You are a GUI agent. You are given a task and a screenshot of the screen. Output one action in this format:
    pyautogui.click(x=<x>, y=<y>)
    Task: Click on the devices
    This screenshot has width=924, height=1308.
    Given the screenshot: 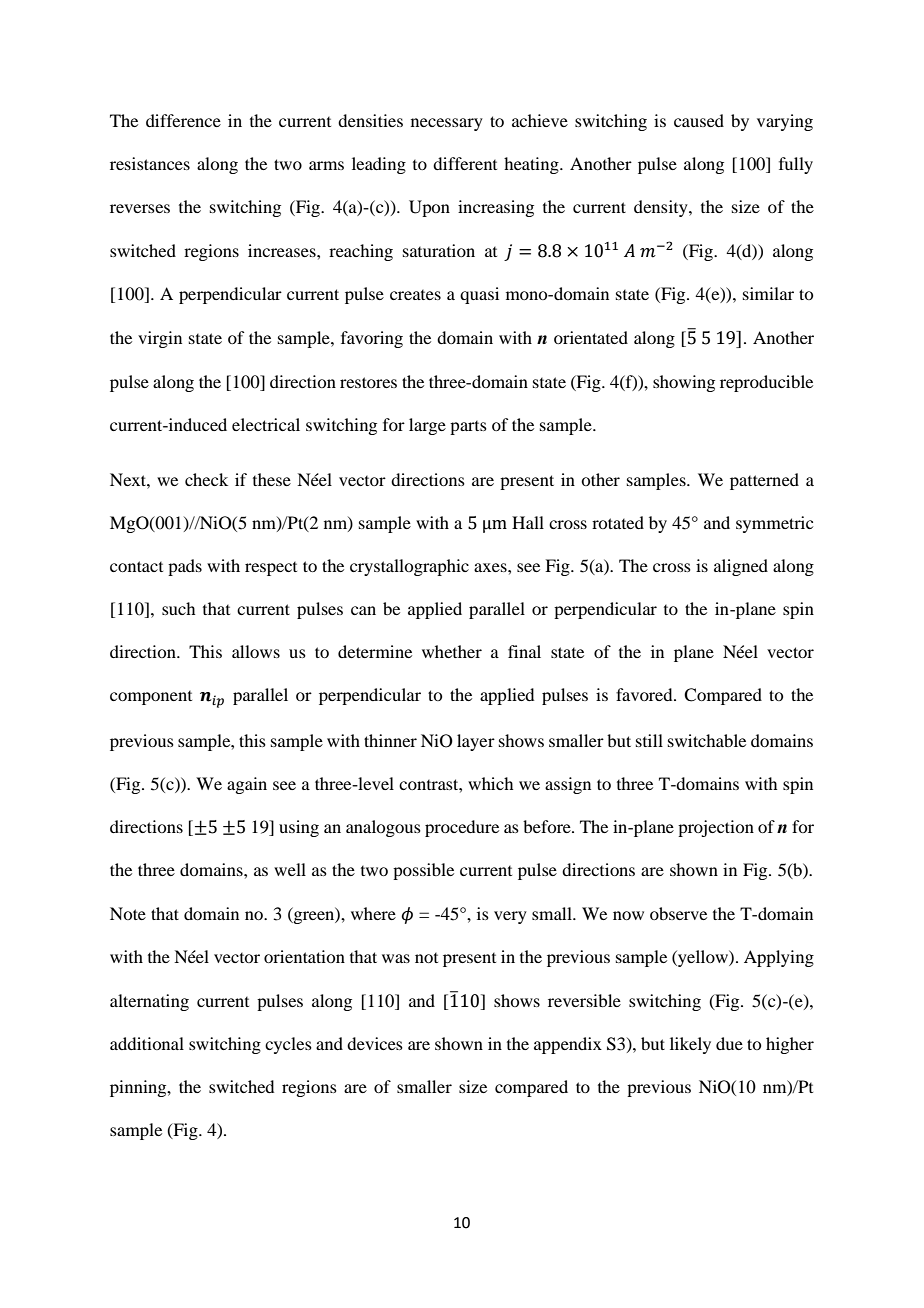 What is the action you would take?
    pyautogui.click(x=375, y=1043)
